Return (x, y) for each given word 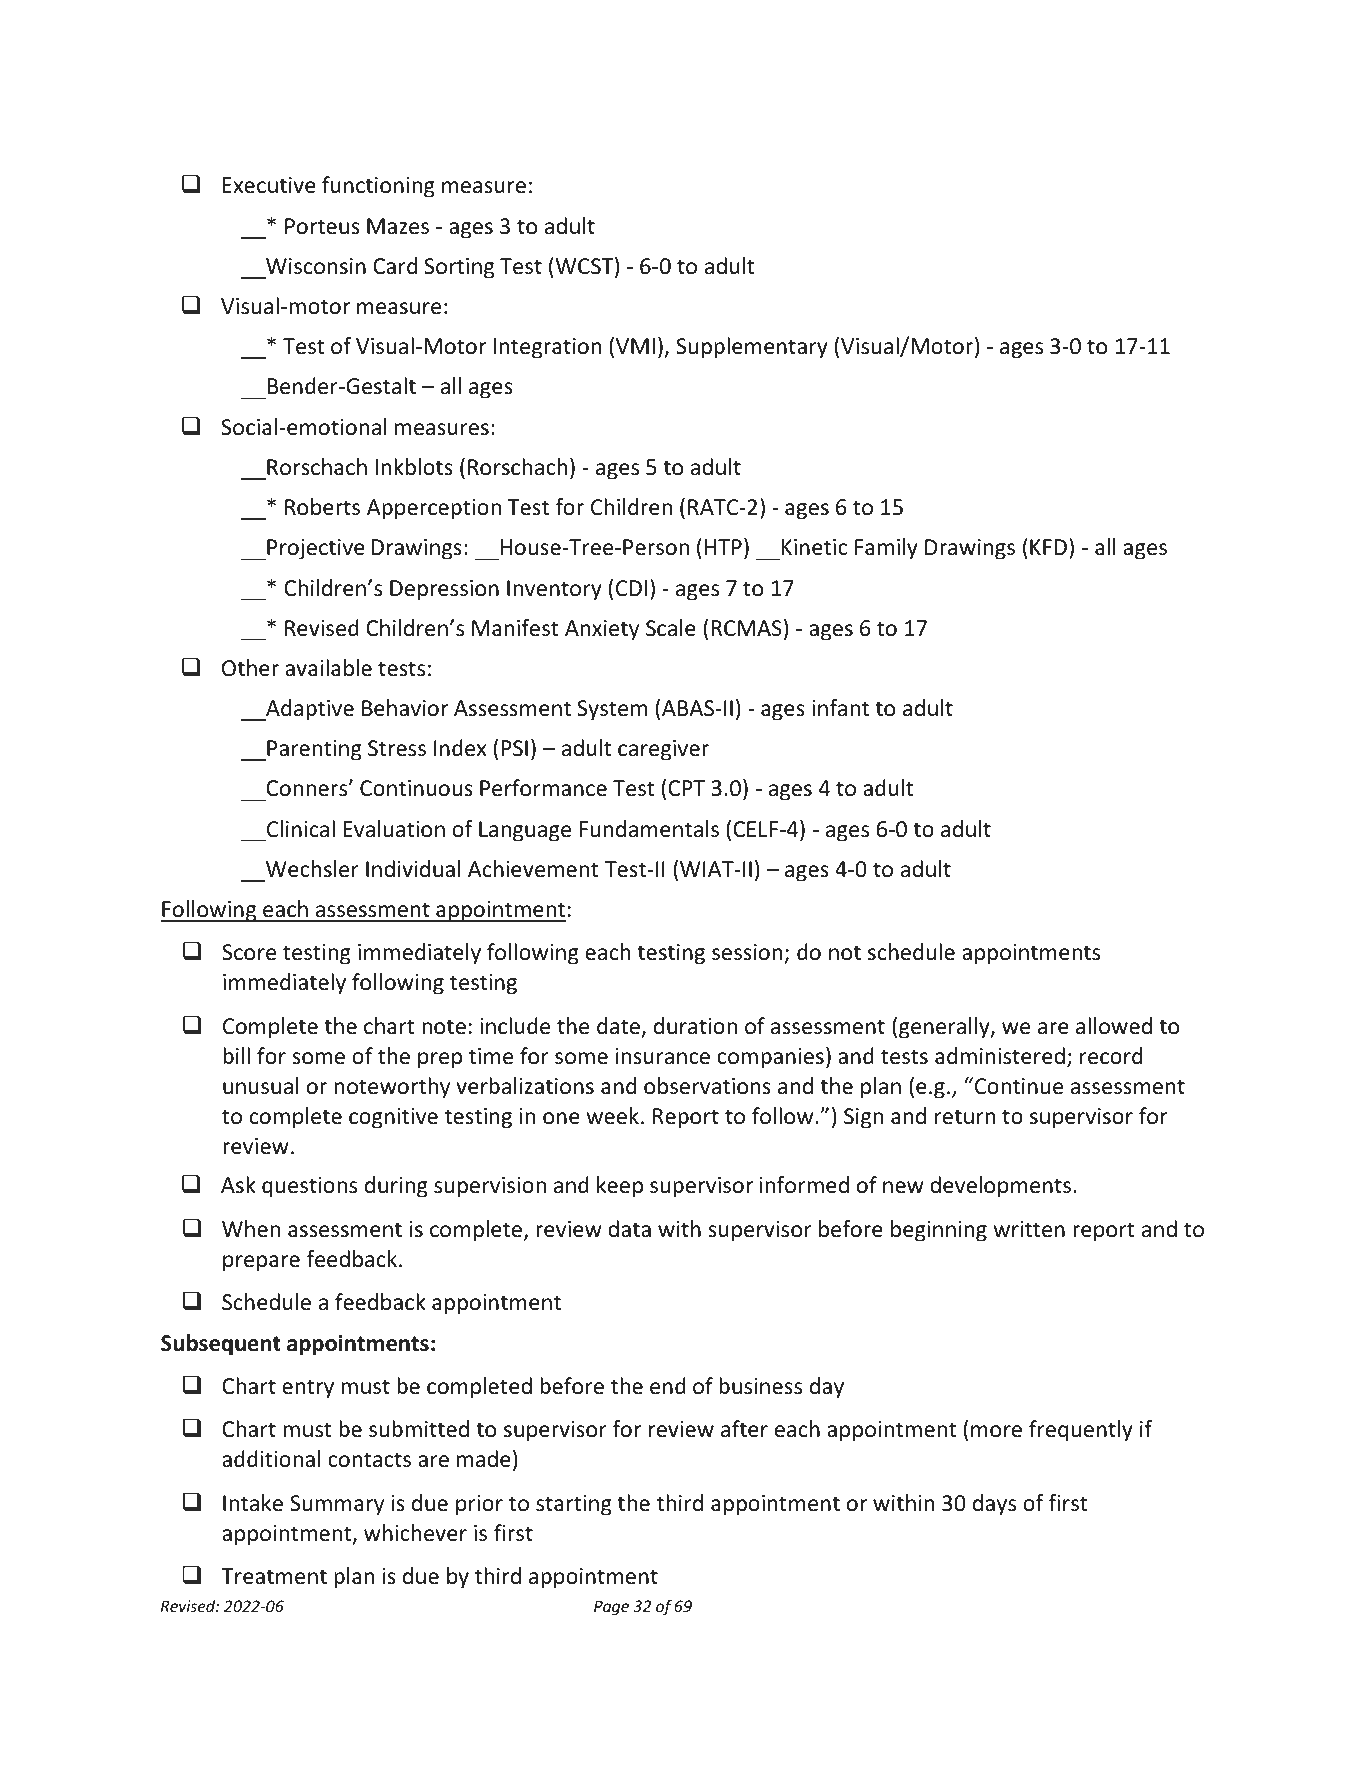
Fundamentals (649, 829)
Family (886, 549)
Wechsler (312, 869)
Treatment (274, 1576)
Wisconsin (316, 266)
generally (945, 1028)
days (994, 1505)
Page (611, 1607)
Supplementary (752, 348)
